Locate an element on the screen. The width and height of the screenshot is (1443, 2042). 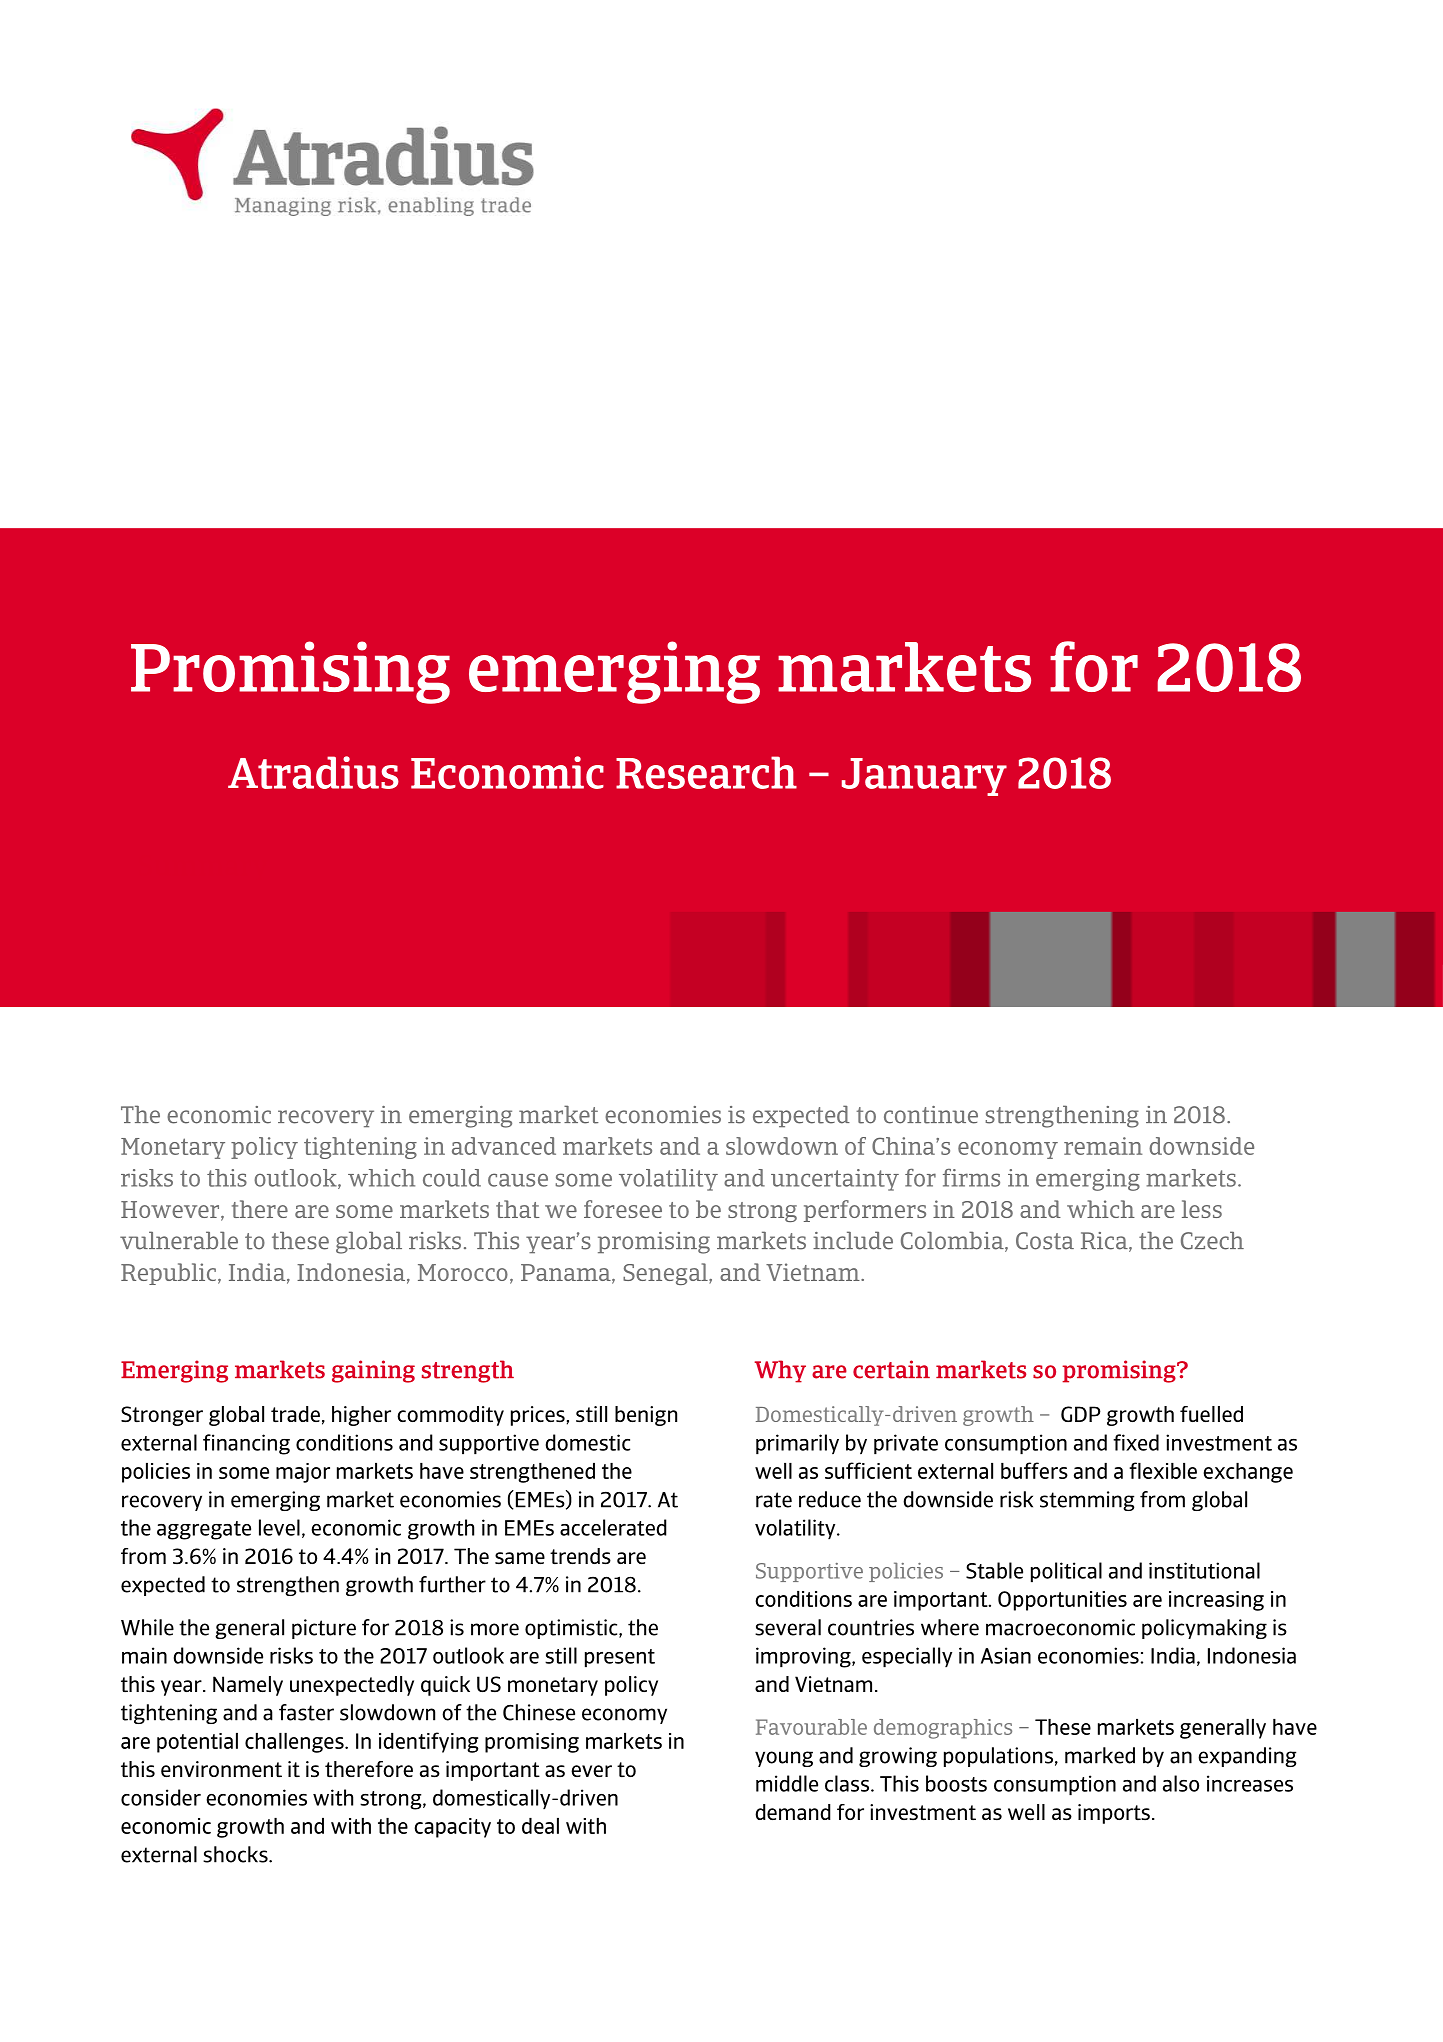
less is located at coordinates (1202, 1209).
